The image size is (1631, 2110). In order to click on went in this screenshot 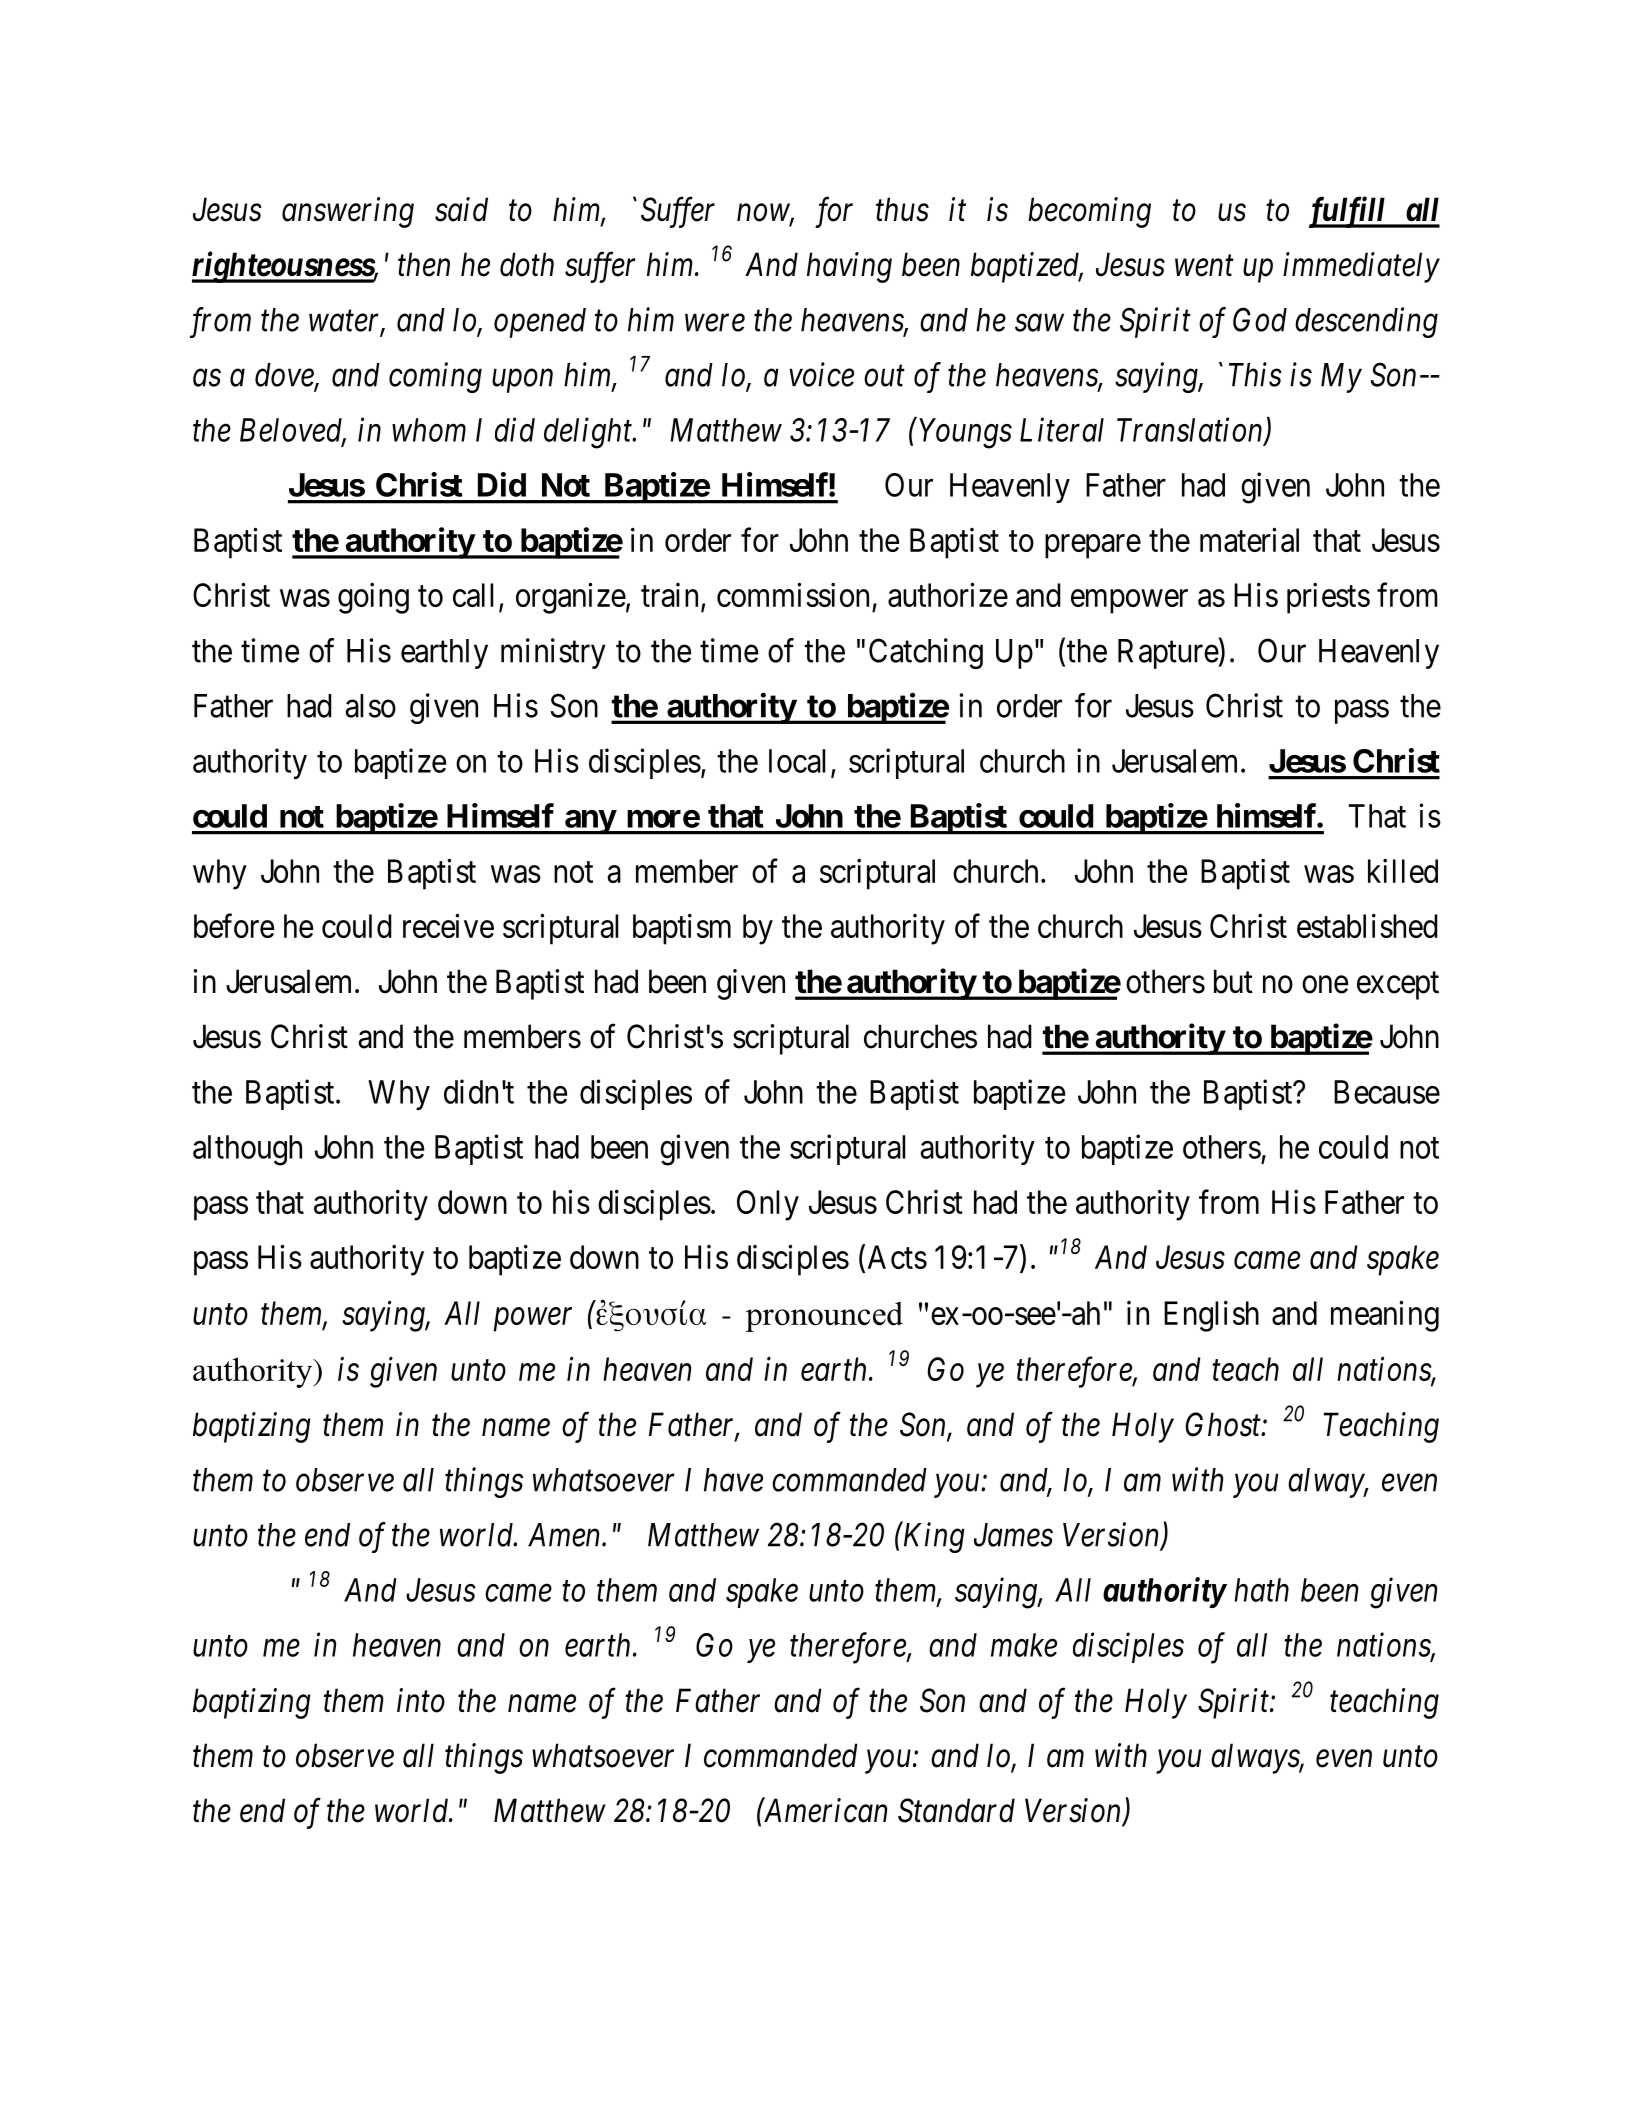, I will do `click(1204, 266)`.
